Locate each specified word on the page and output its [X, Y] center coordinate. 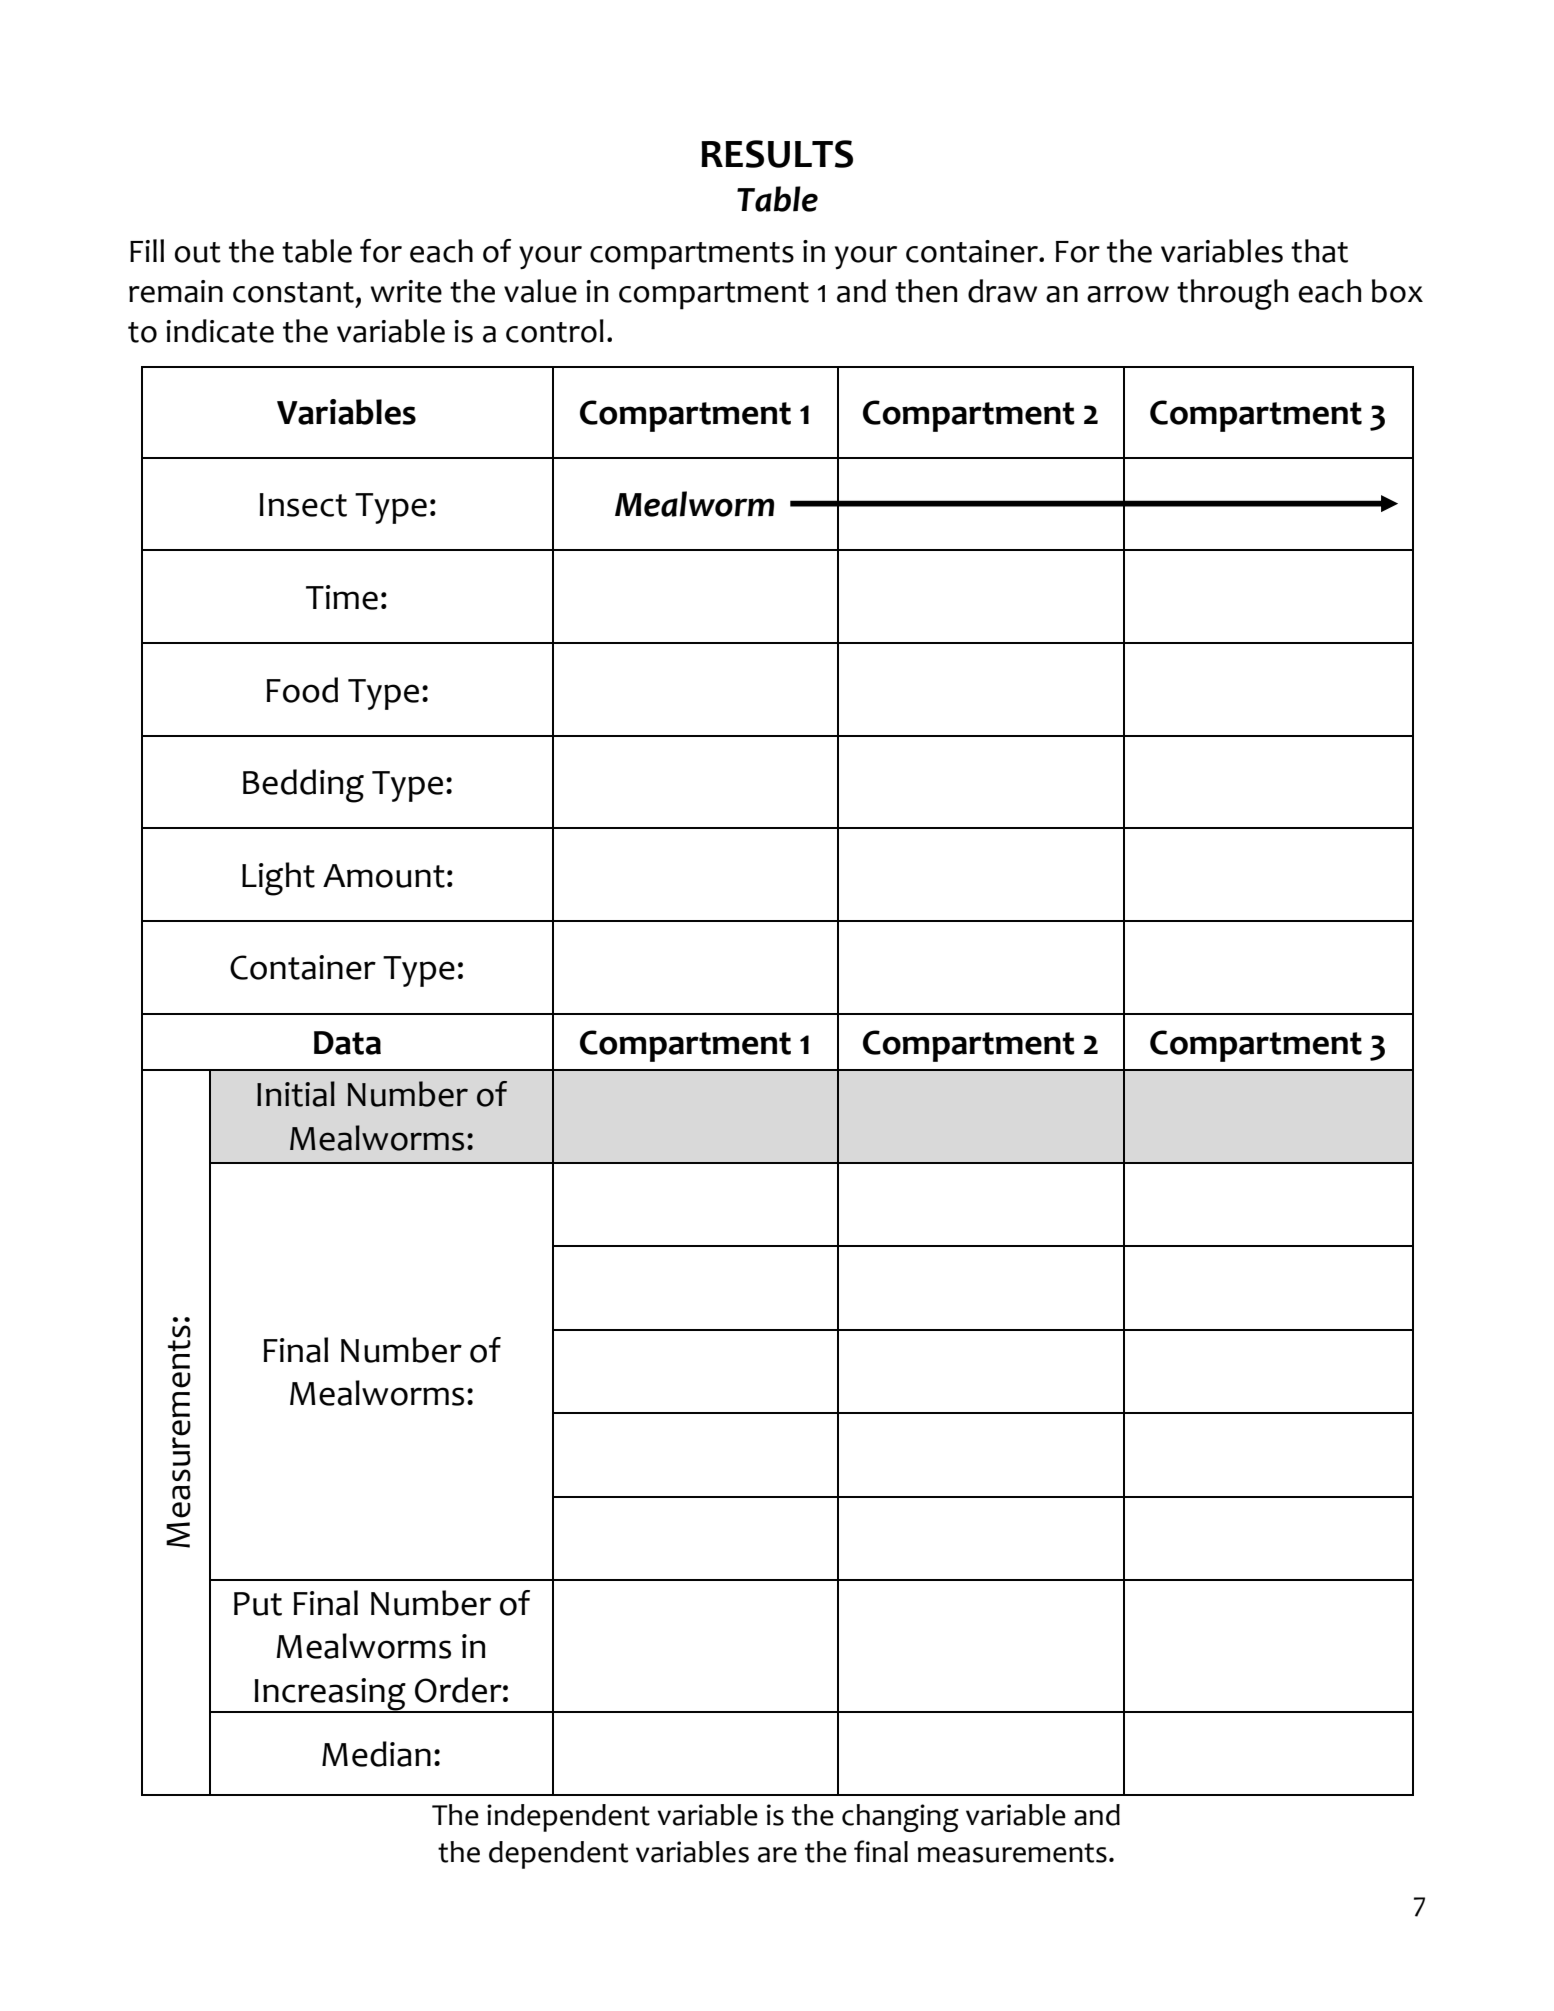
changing [900, 1818]
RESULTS [777, 154]
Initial [296, 1094]
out [198, 252]
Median [376, 1754]
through [1232, 294]
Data [347, 1043]
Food [302, 690]
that [1319, 251]
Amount [384, 876]
